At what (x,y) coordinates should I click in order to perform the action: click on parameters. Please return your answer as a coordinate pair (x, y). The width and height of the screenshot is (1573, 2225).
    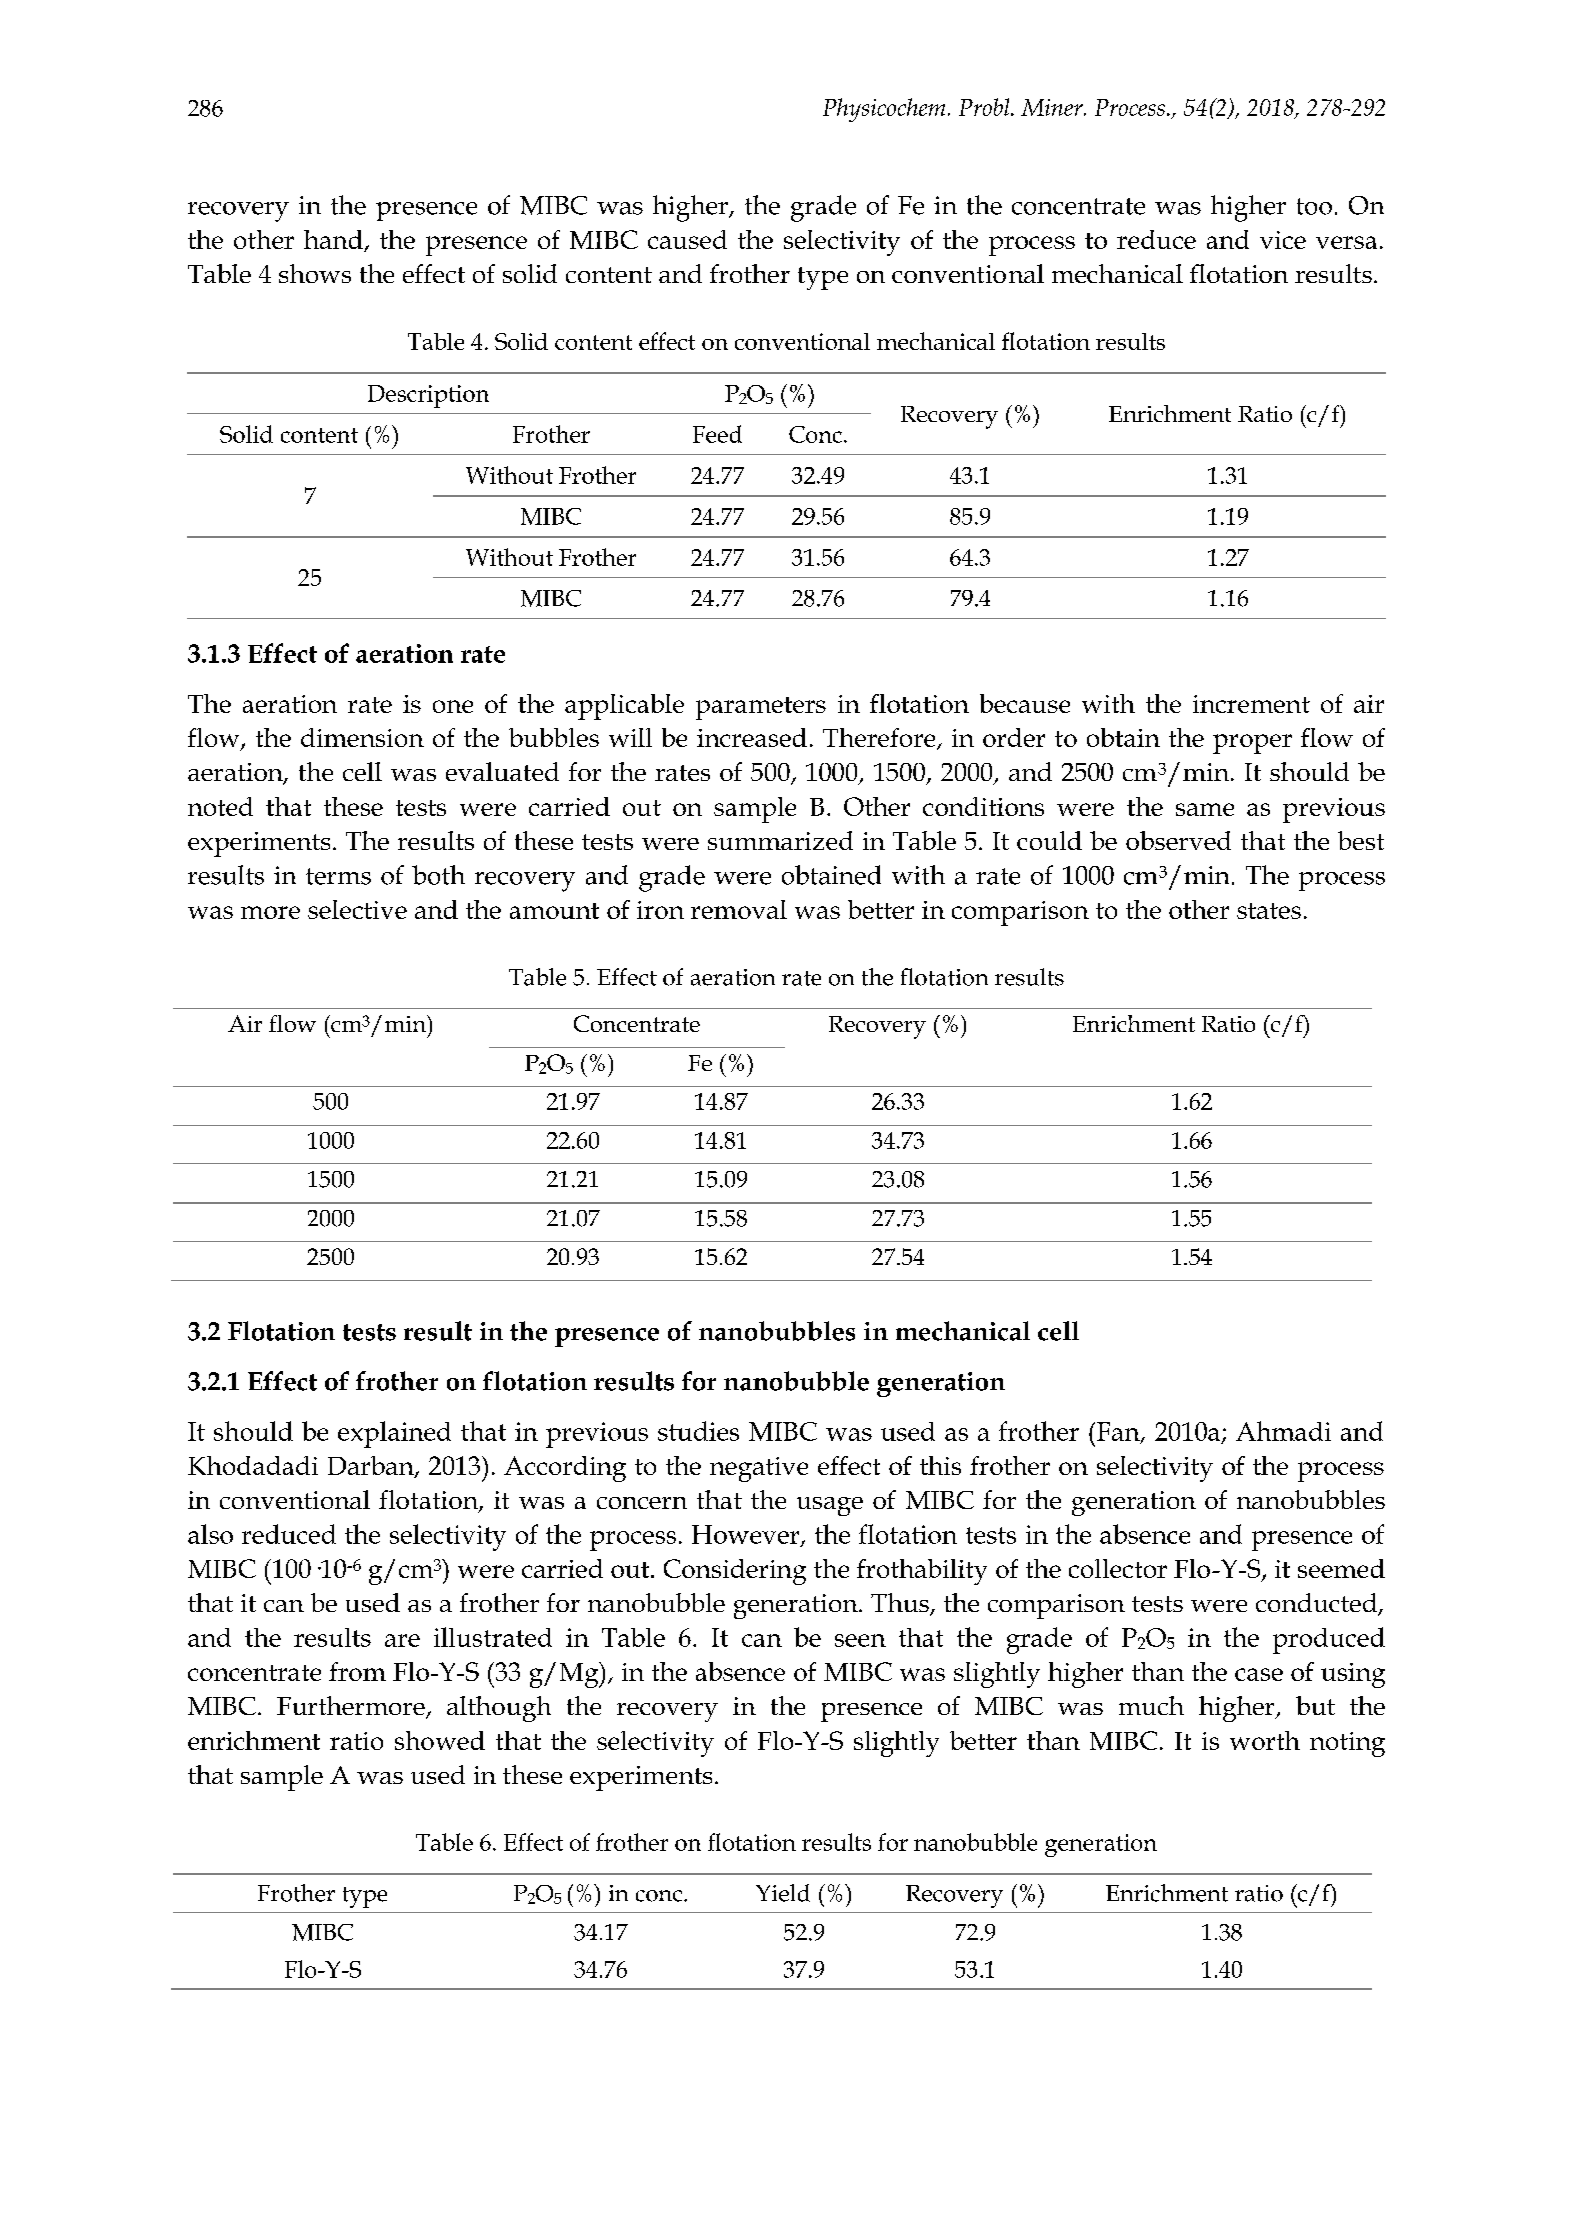
    Looking at the image, I should click on (761, 708).
